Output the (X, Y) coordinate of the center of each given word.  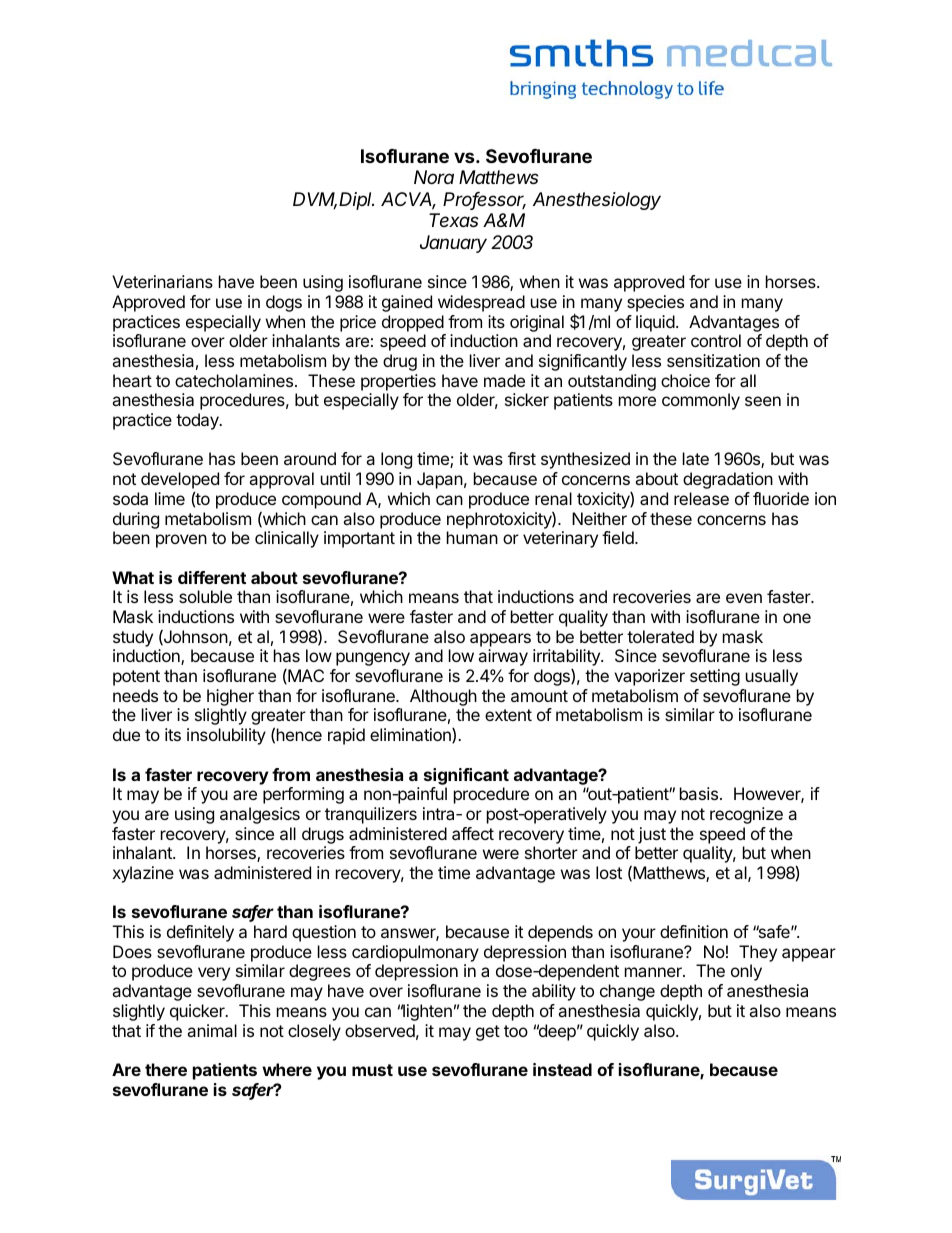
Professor (484, 200)
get (488, 1033)
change (627, 992)
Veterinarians (162, 281)
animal (212, 1030)
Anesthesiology (597, 201)
